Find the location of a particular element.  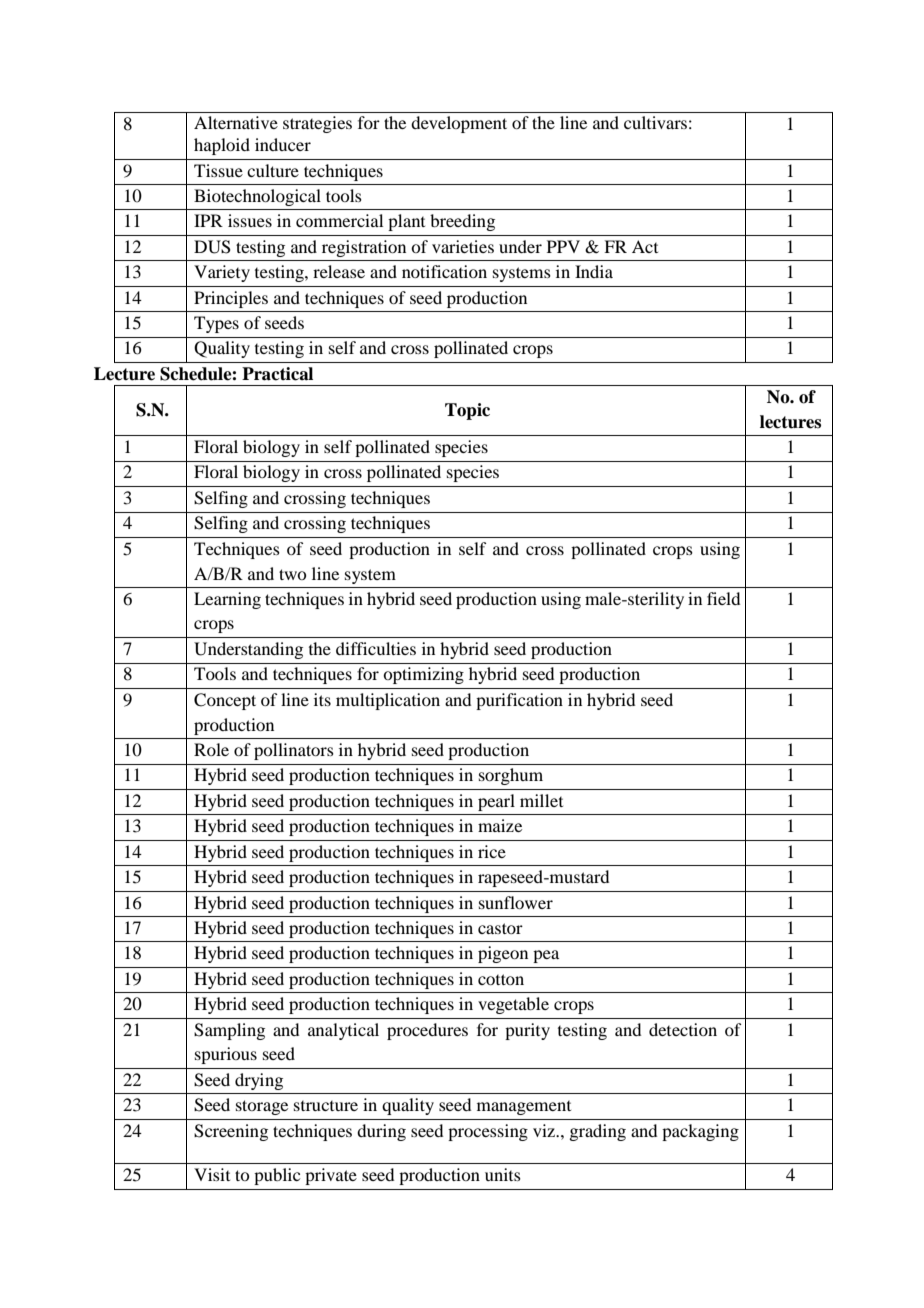

Learning is located at coordinates (227, 600).
